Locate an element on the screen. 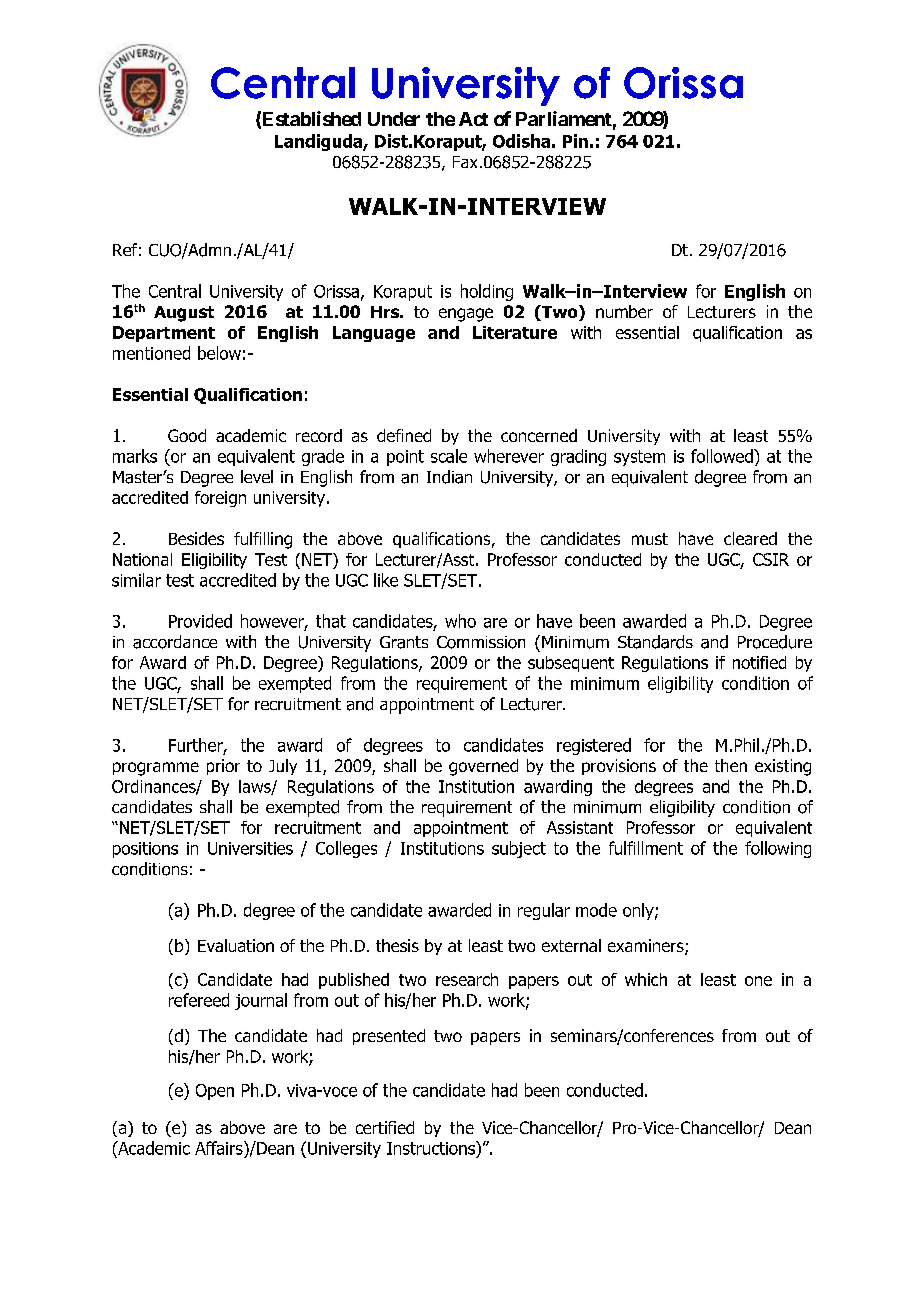 This screenshot has height=1308, width=924. Under is located at coordinates (394, 119).
